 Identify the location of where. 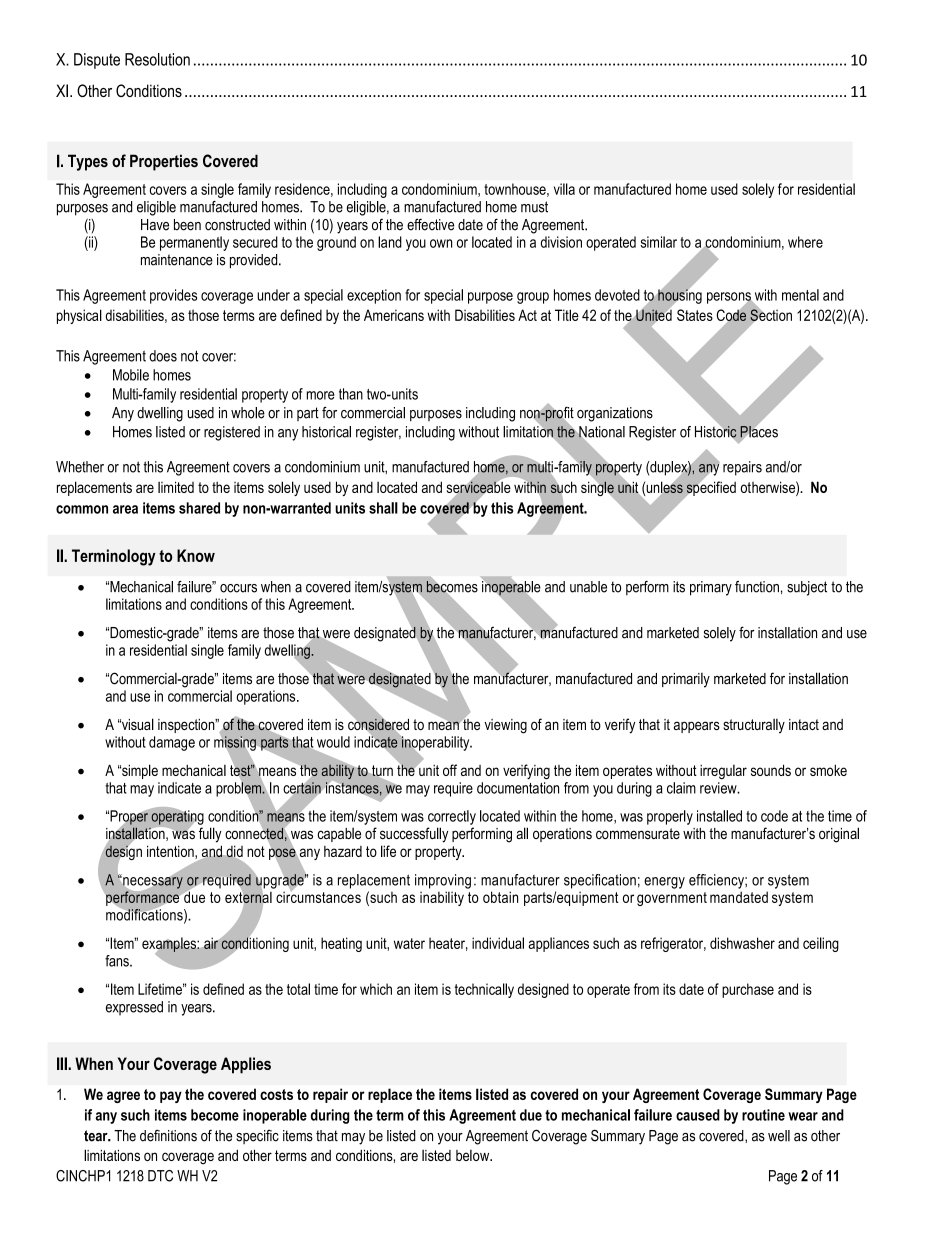
(805, 242).
